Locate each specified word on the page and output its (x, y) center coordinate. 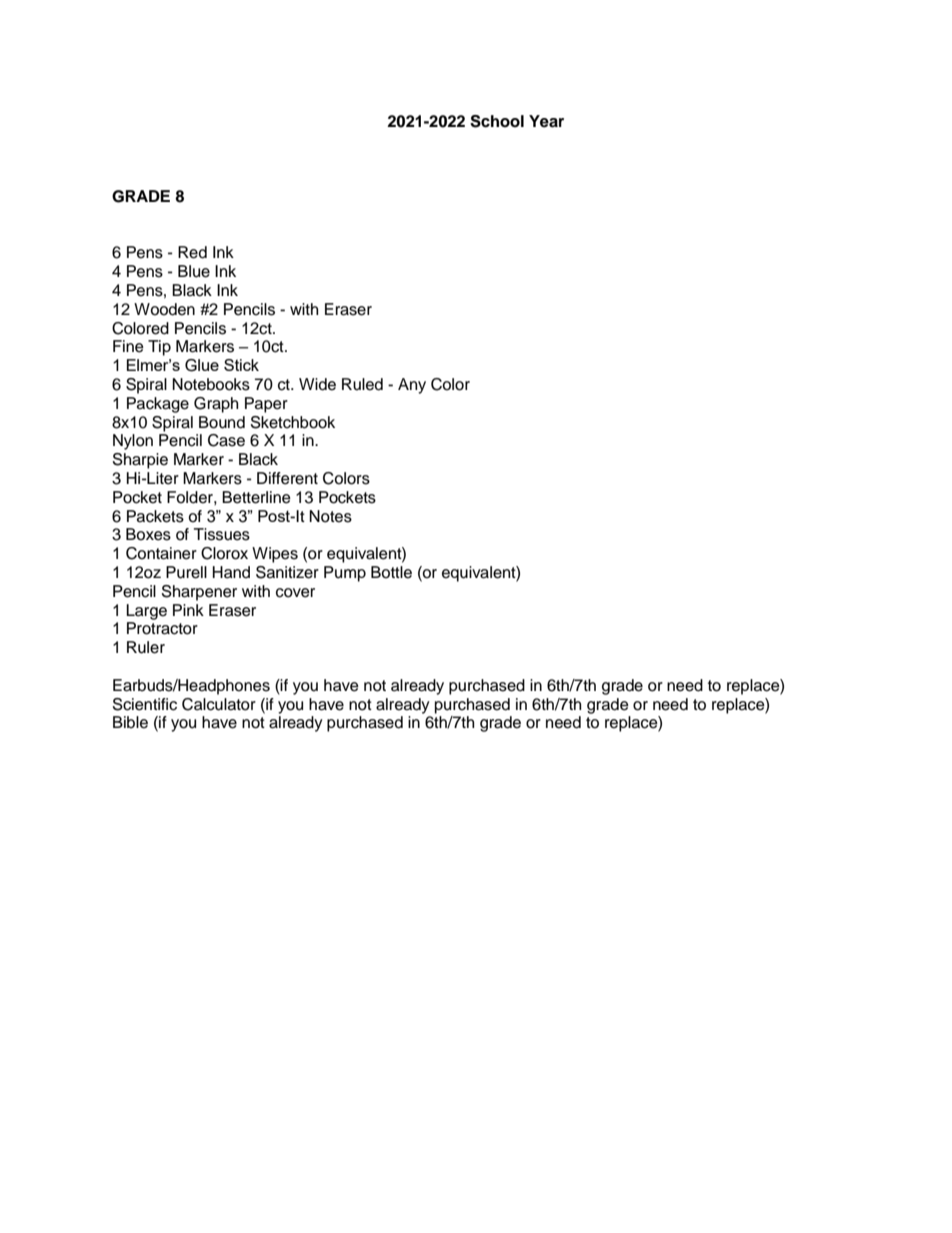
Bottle (391, 572)
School (497, 121)
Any (412, 386)
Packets (155, 516)
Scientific (145, 704)
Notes (330, 516)
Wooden (164, 309)
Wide (317, 384)
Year (546, 121)
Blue (194, 271)
